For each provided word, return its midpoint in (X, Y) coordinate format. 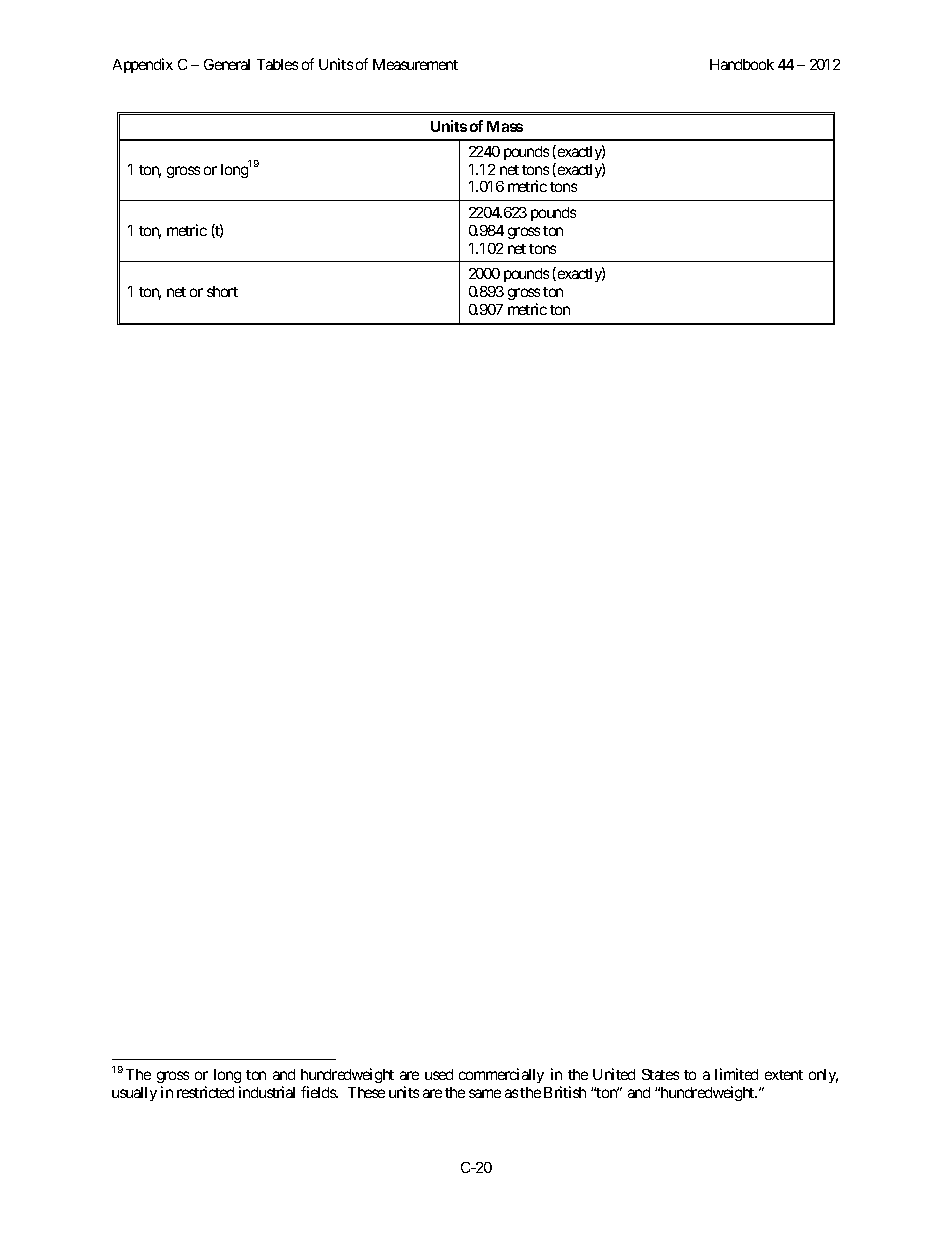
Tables (277, 64)
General (227, 64)
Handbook (742, 64)
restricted (205, 1092)
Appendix (143, 65)
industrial (267, 1092)
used (439, 1074)
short (222, 291)
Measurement (415, 64)
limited (736, 1074)
